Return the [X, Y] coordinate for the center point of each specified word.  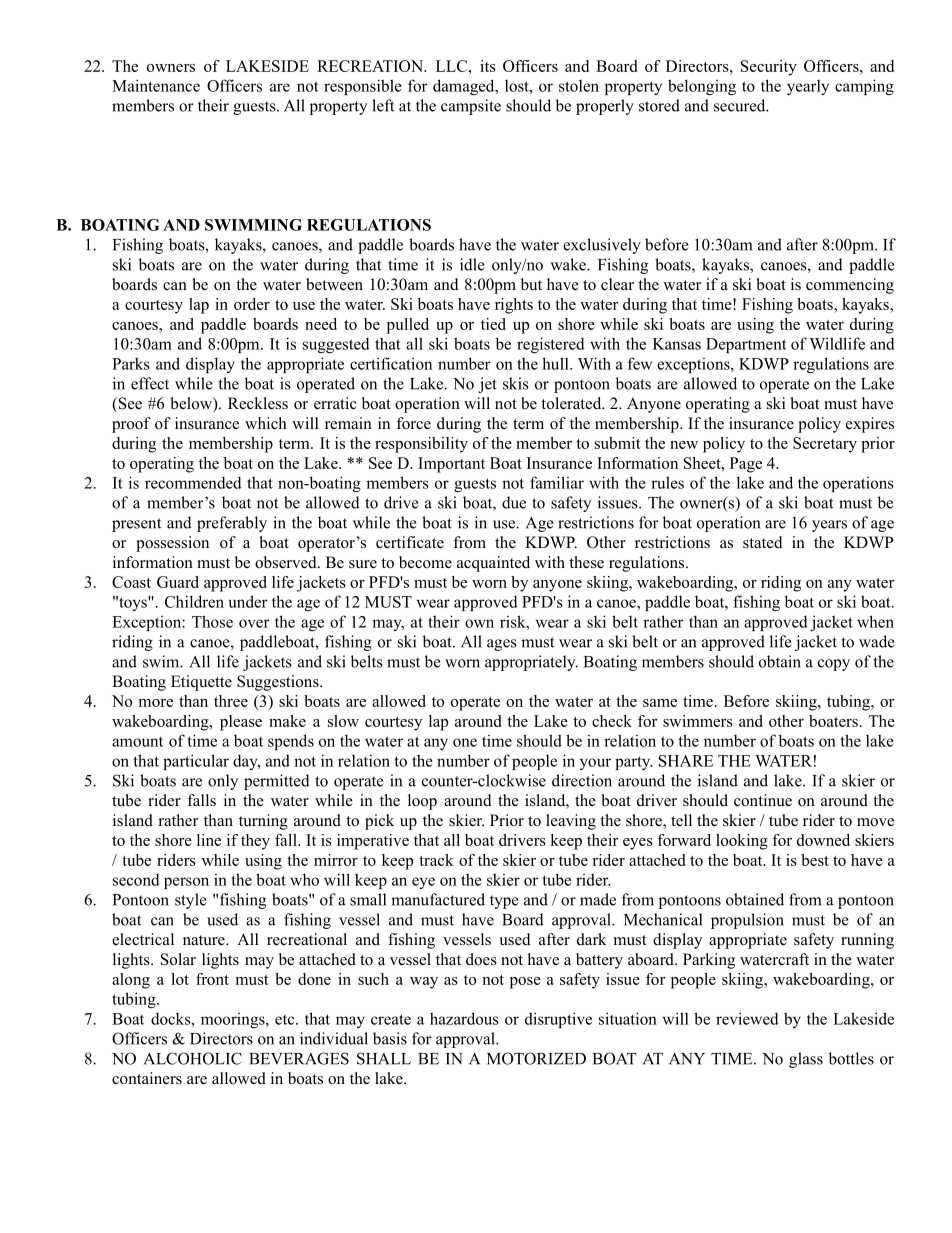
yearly [808, 87]
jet [487, 385]
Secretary [825, 445]
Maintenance [156, 85]
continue [763, 800]
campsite [471, 107]
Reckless [258, 403]
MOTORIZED [536, 1058]
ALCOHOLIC [193, 1058]
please [241, 723]
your [595, 764]
